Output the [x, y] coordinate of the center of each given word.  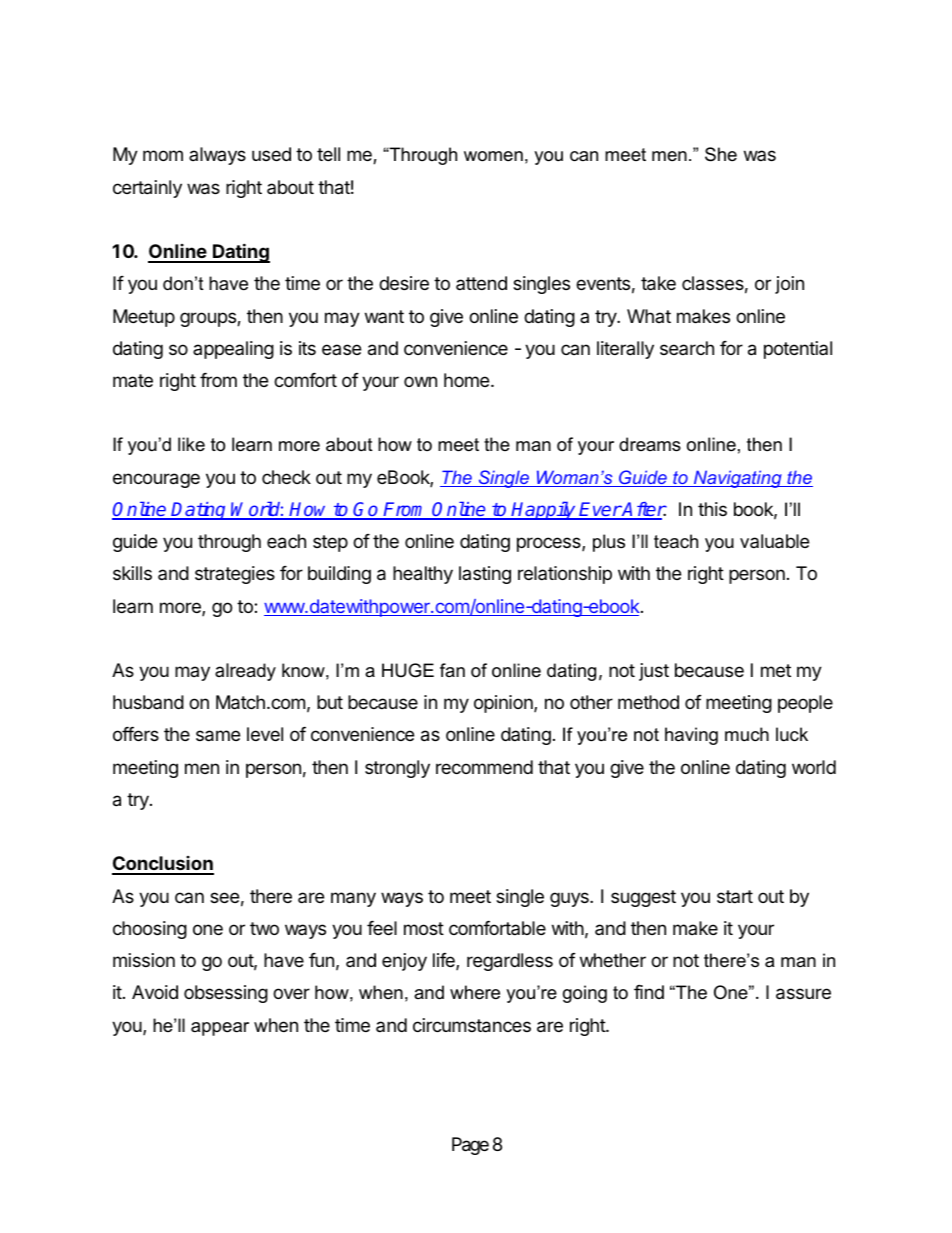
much [747, 734]
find [649, 992]
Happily [544, 510]
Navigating [738, 479]
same [218, 736]
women [493, 156]
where [475, 992]
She [721, 154]
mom [163, 155]
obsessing [226, 994]
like [191, 444]
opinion [504, 704]
